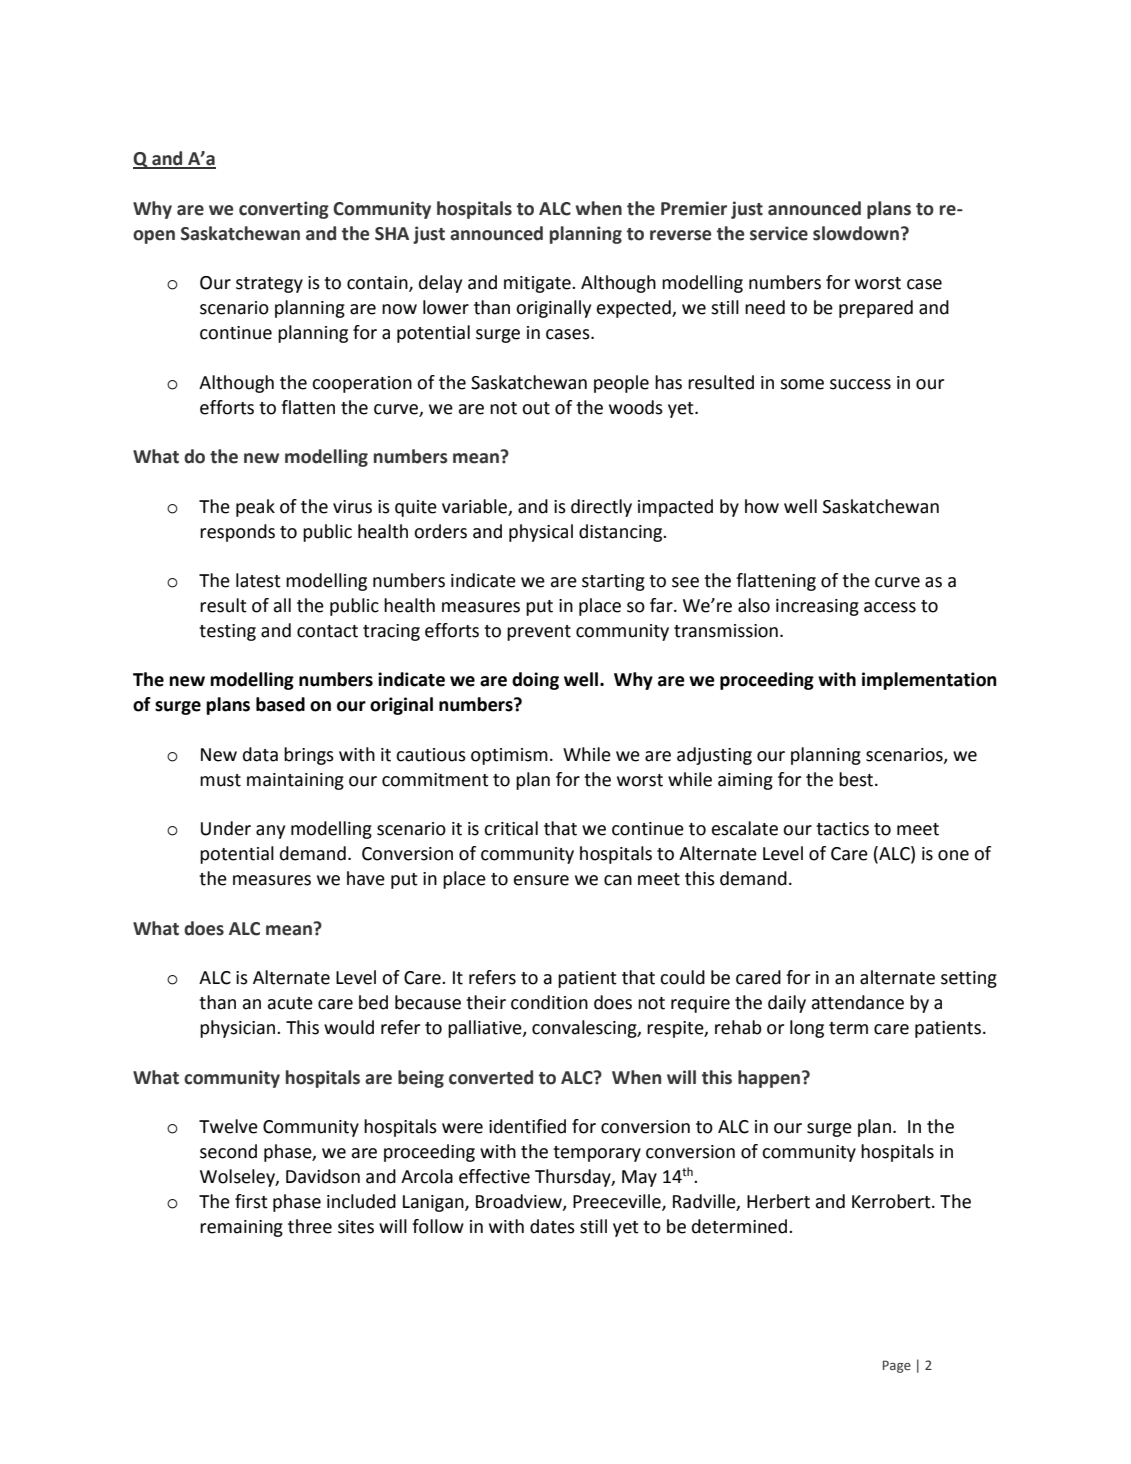  What do you see at coordinates (856, 233) in the screenshot?
I see `slowdown` at bounding box center [856, 233].
